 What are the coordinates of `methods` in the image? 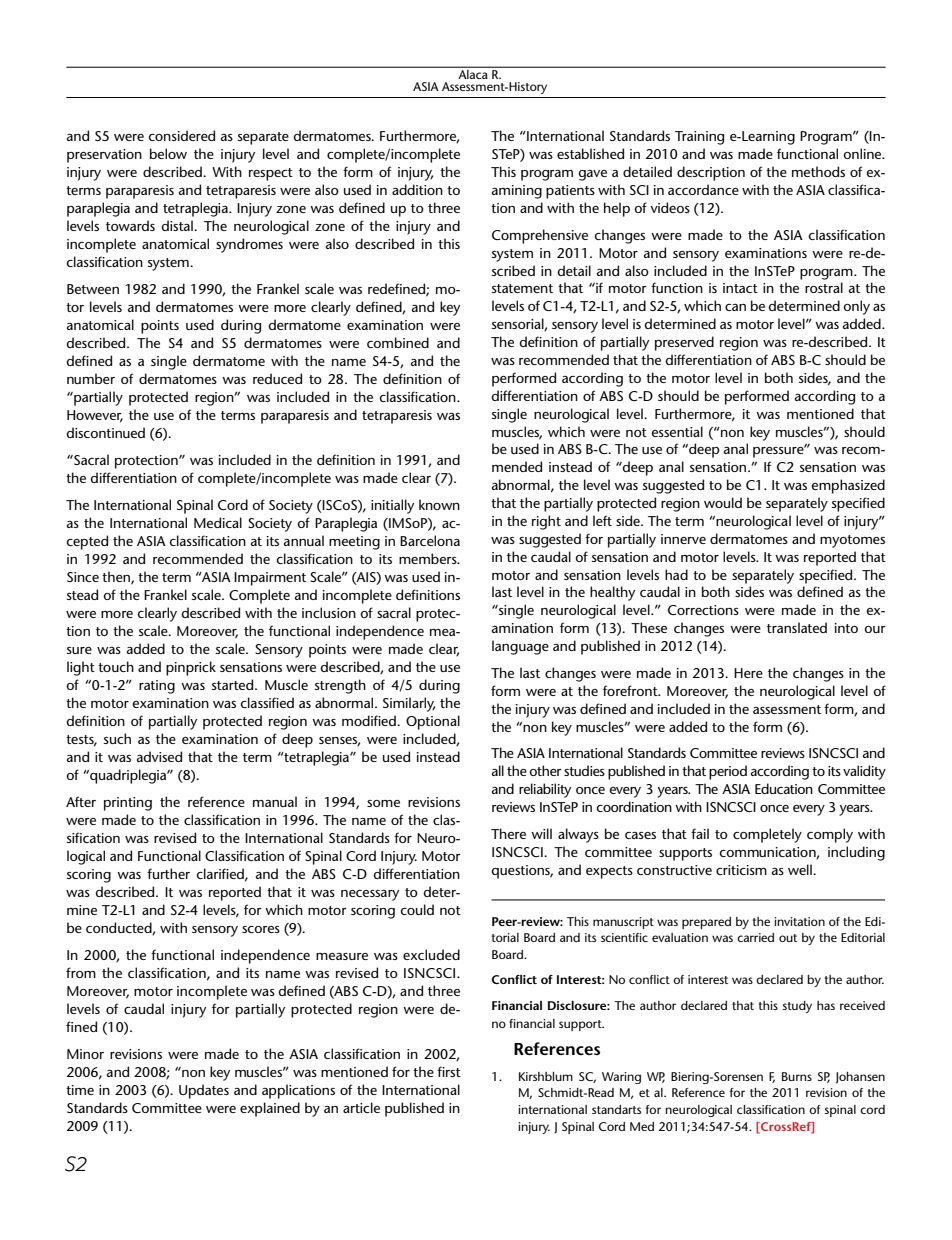 It's located at (818, 171).
